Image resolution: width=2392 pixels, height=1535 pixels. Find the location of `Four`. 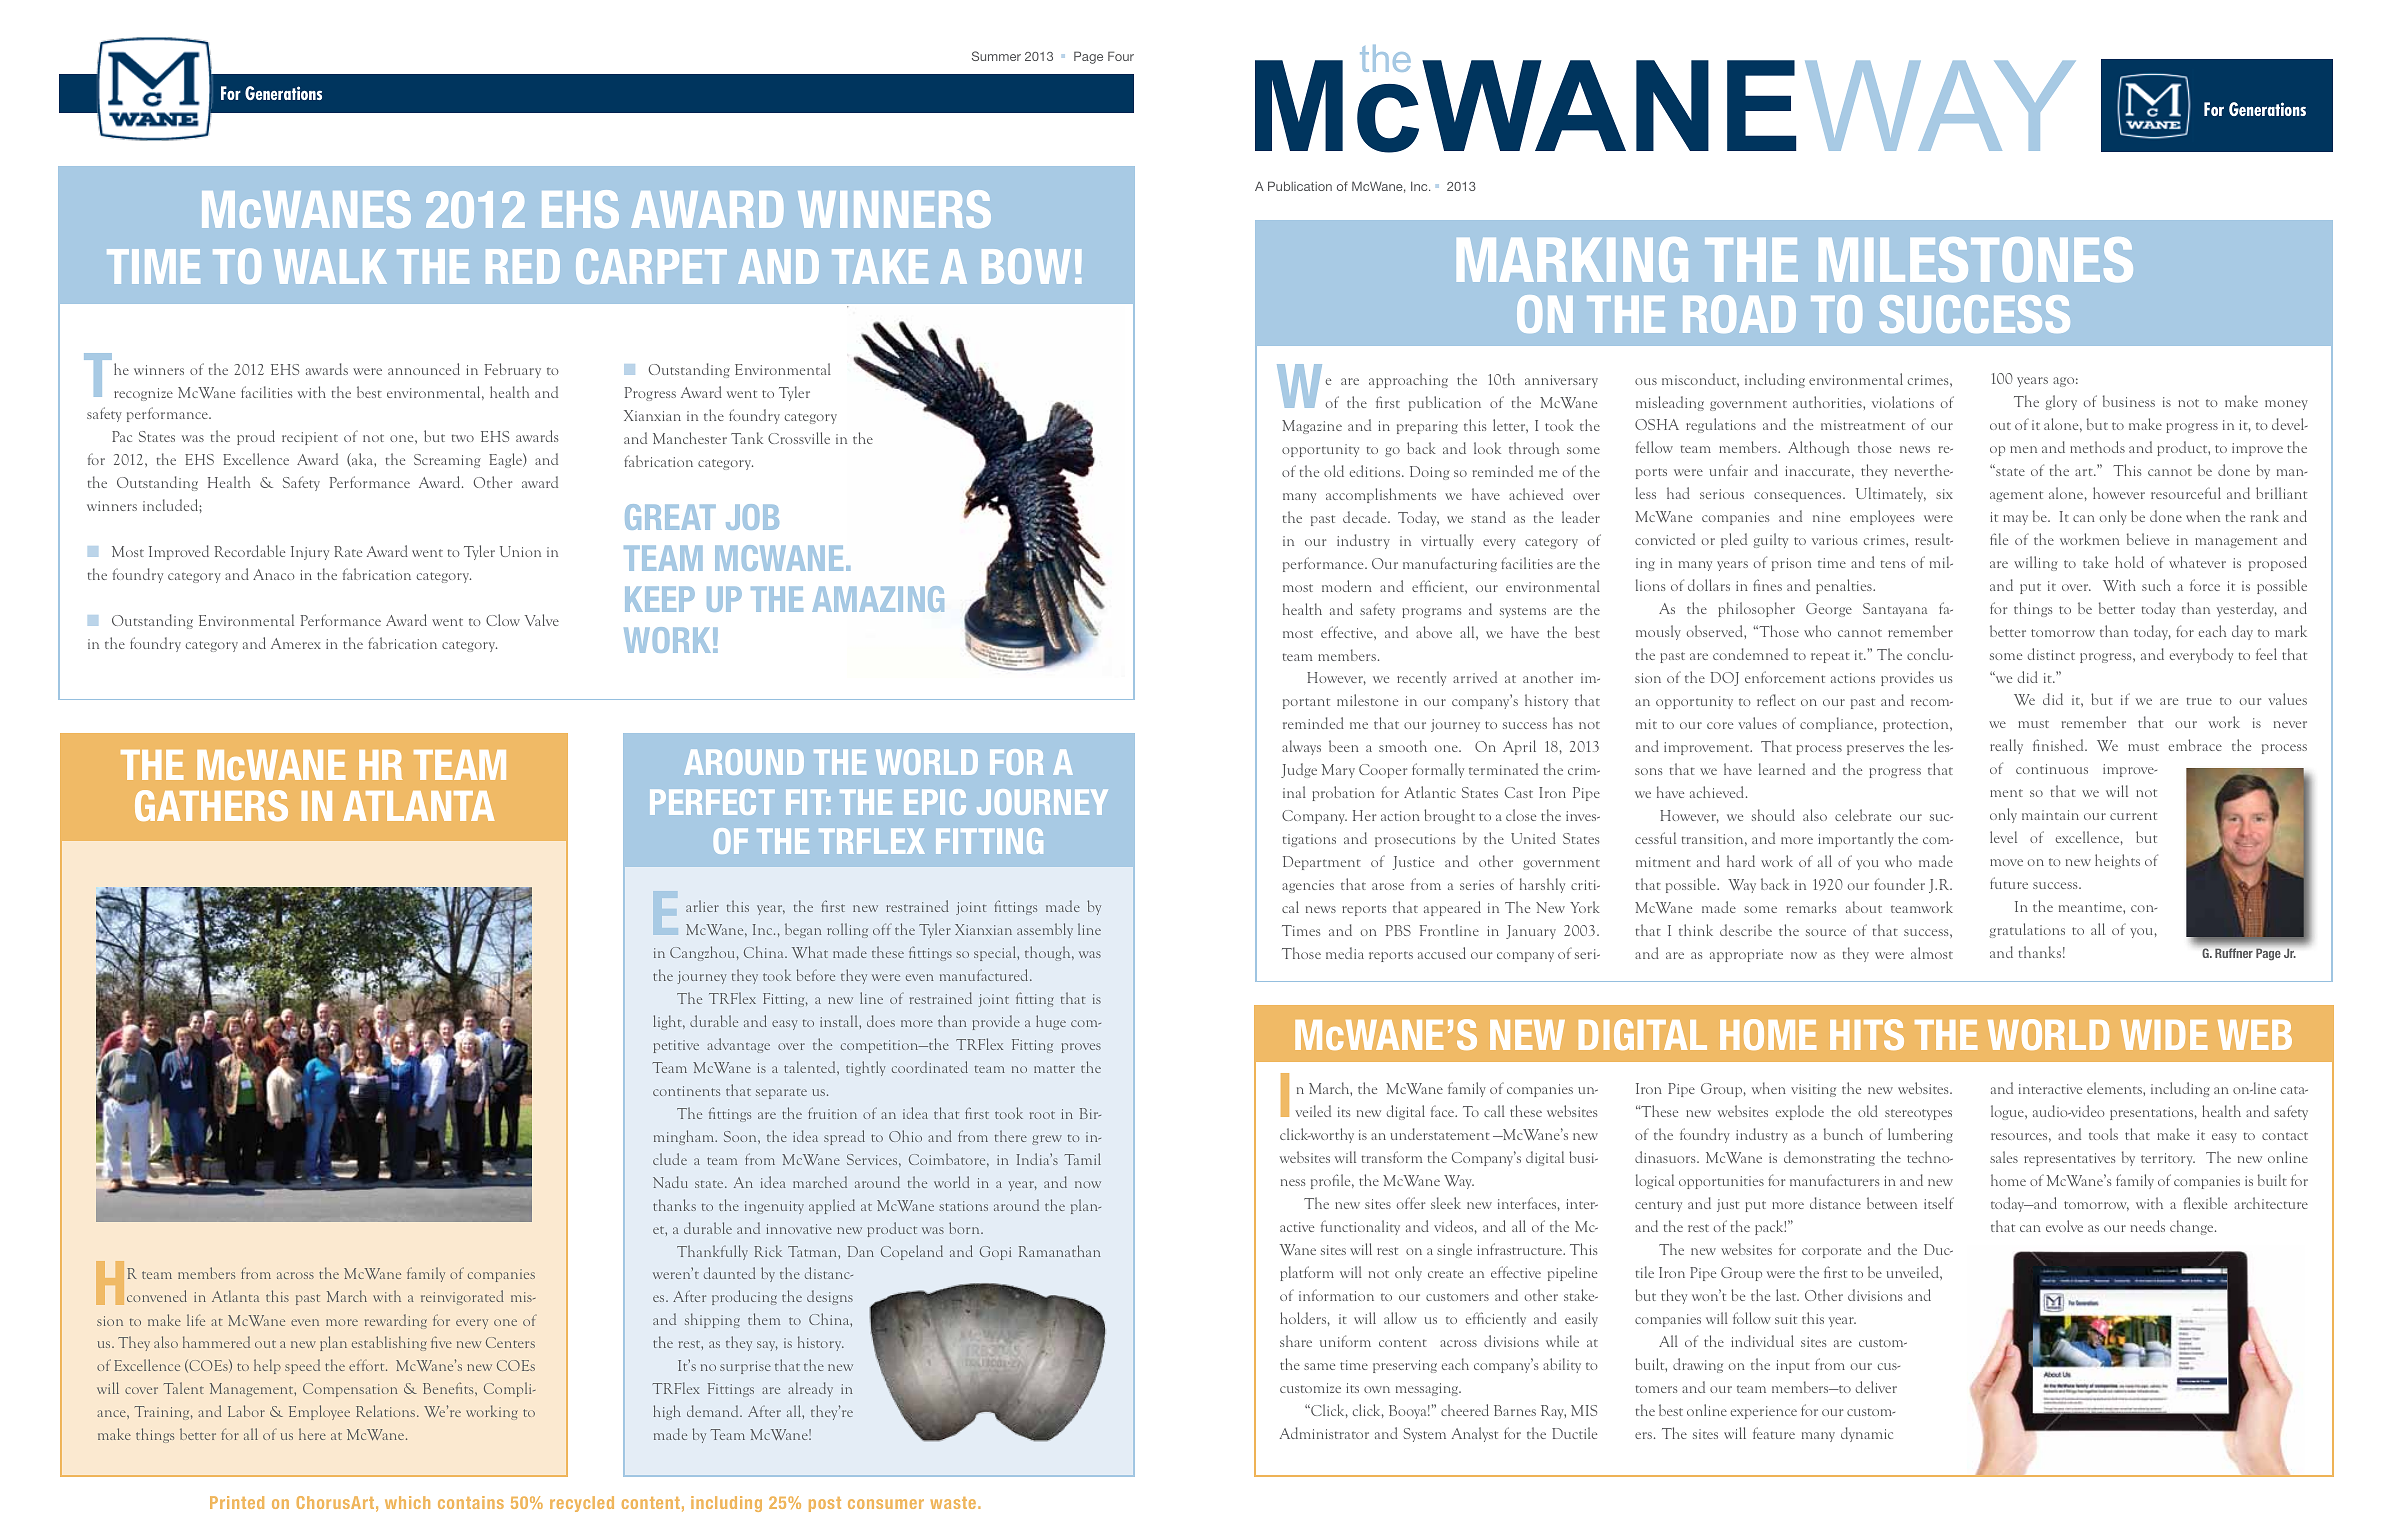

Four is located at coordinates (1121, 56).
